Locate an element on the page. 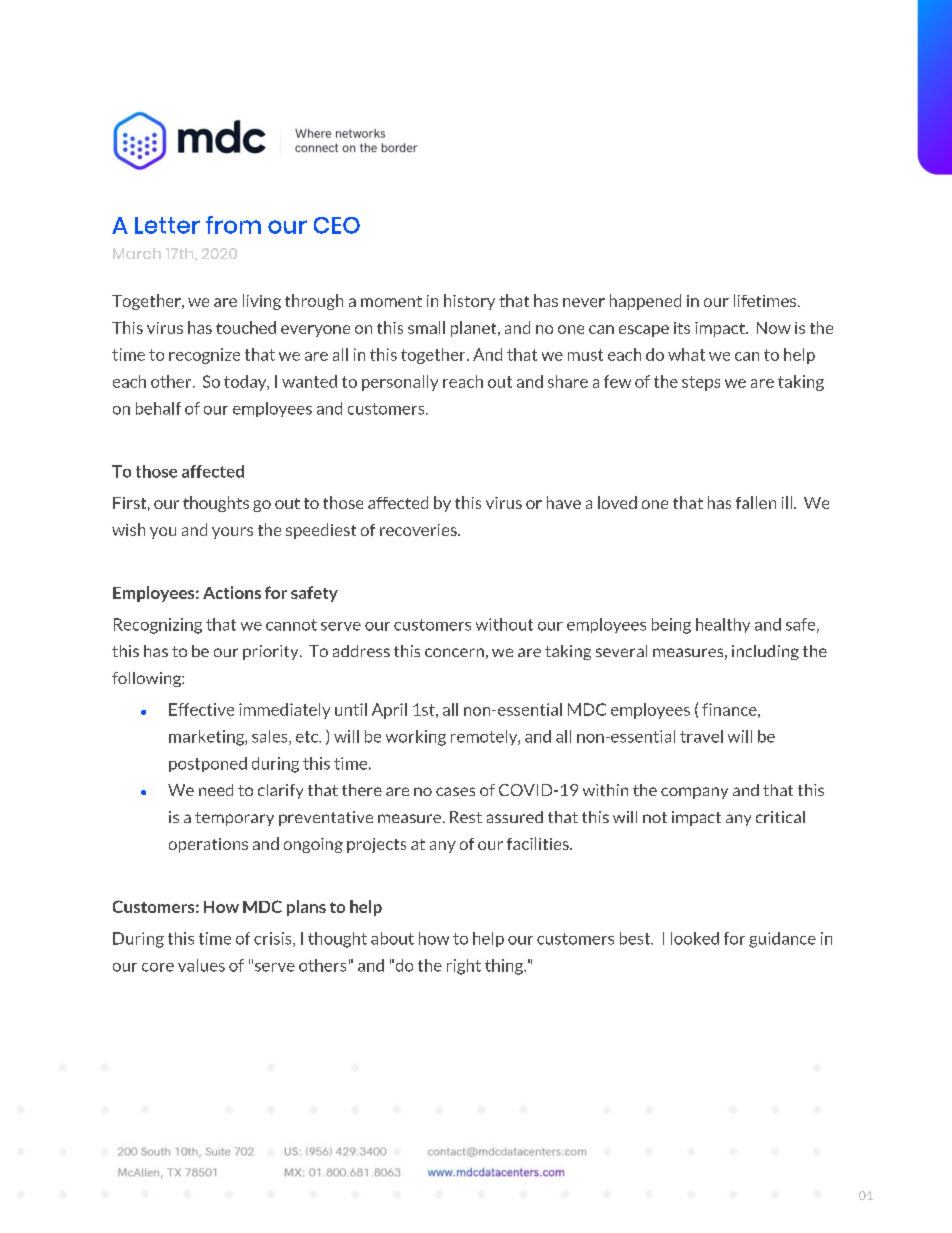 This image has height=1233, width=952. history is located at coordinates (469, 302).
